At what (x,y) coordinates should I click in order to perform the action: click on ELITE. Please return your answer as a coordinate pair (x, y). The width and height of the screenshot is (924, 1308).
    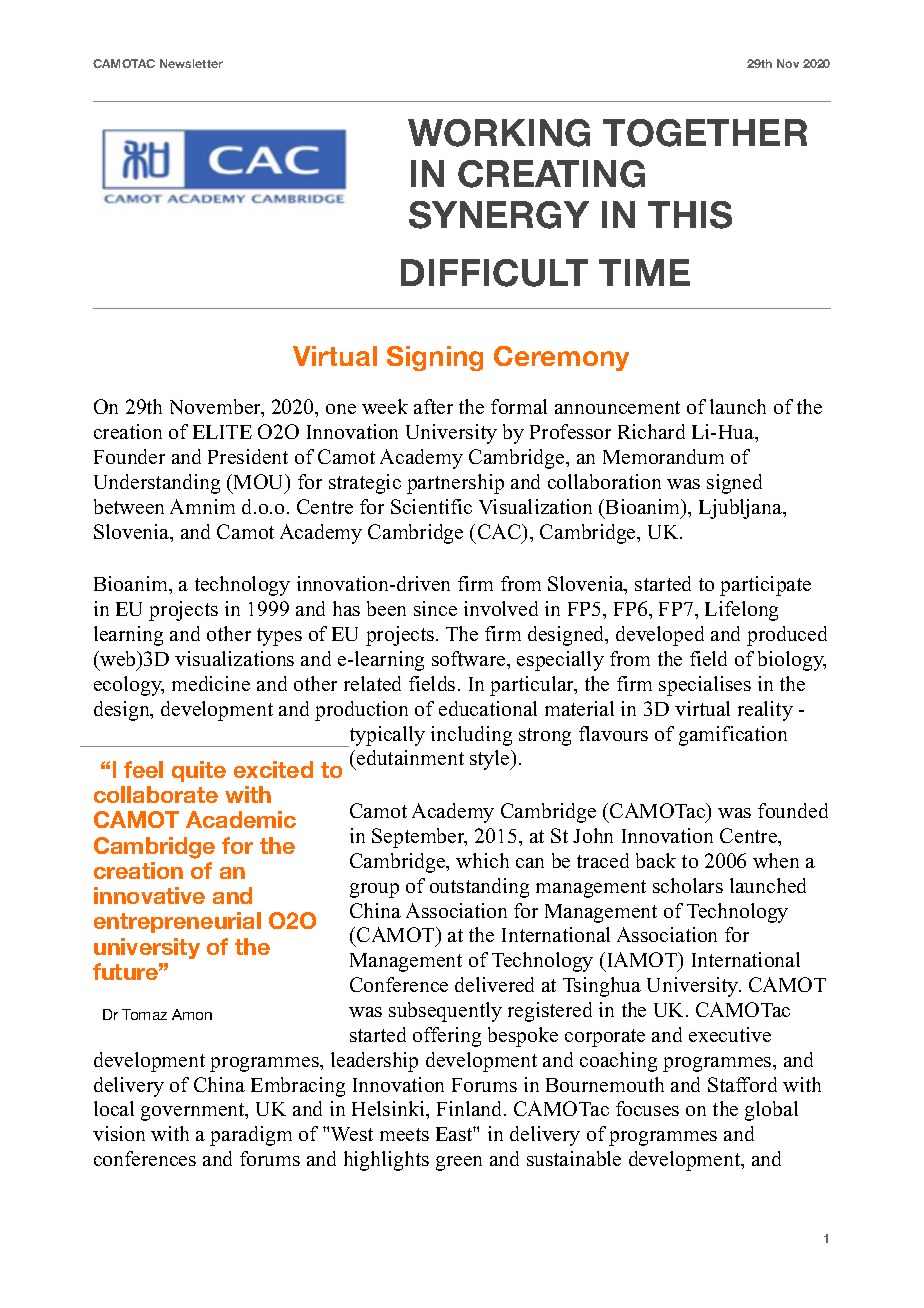
    Looking at the image, I should click on (222, 432).
